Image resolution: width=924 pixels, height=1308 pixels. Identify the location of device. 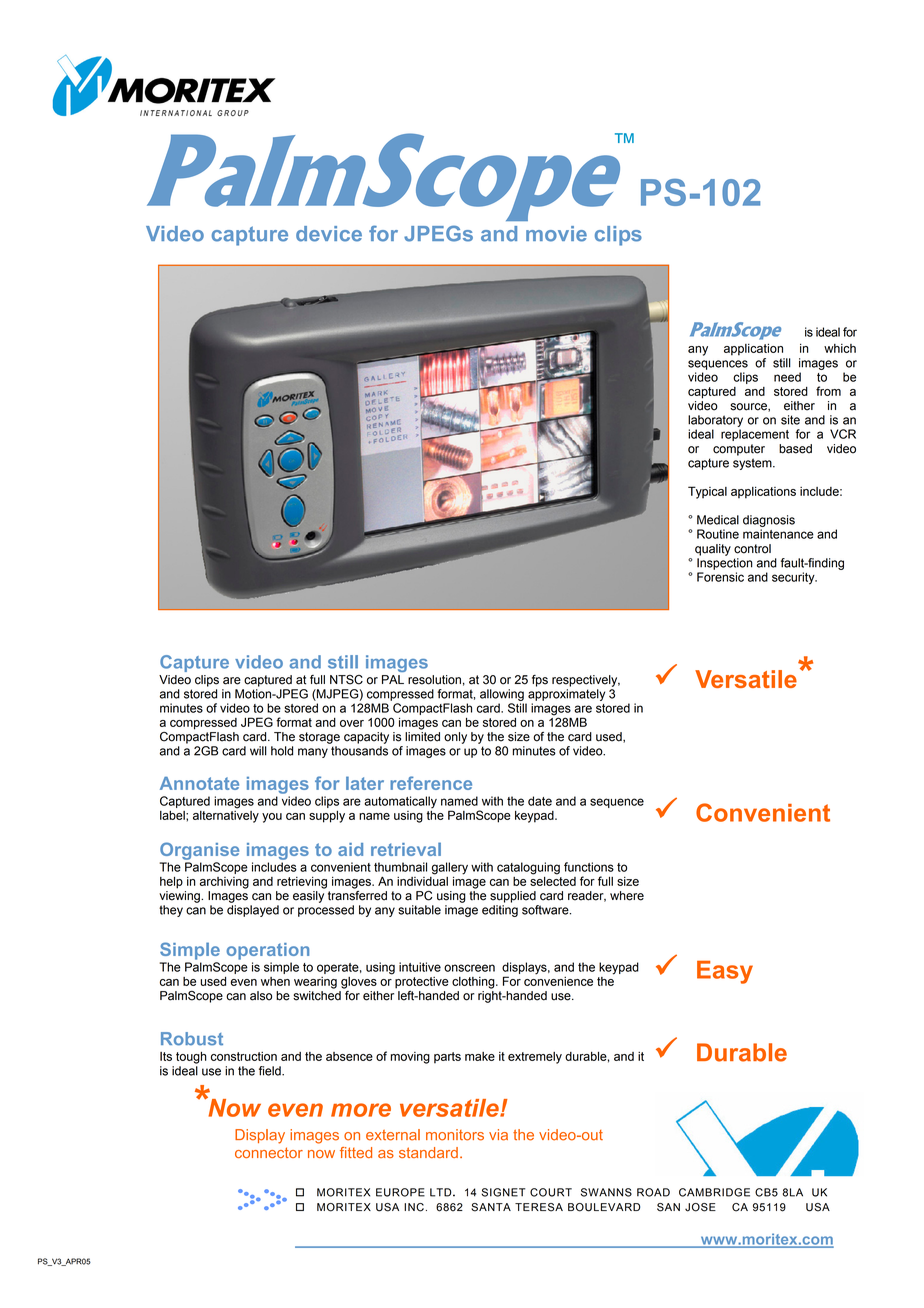
(329, 234).
